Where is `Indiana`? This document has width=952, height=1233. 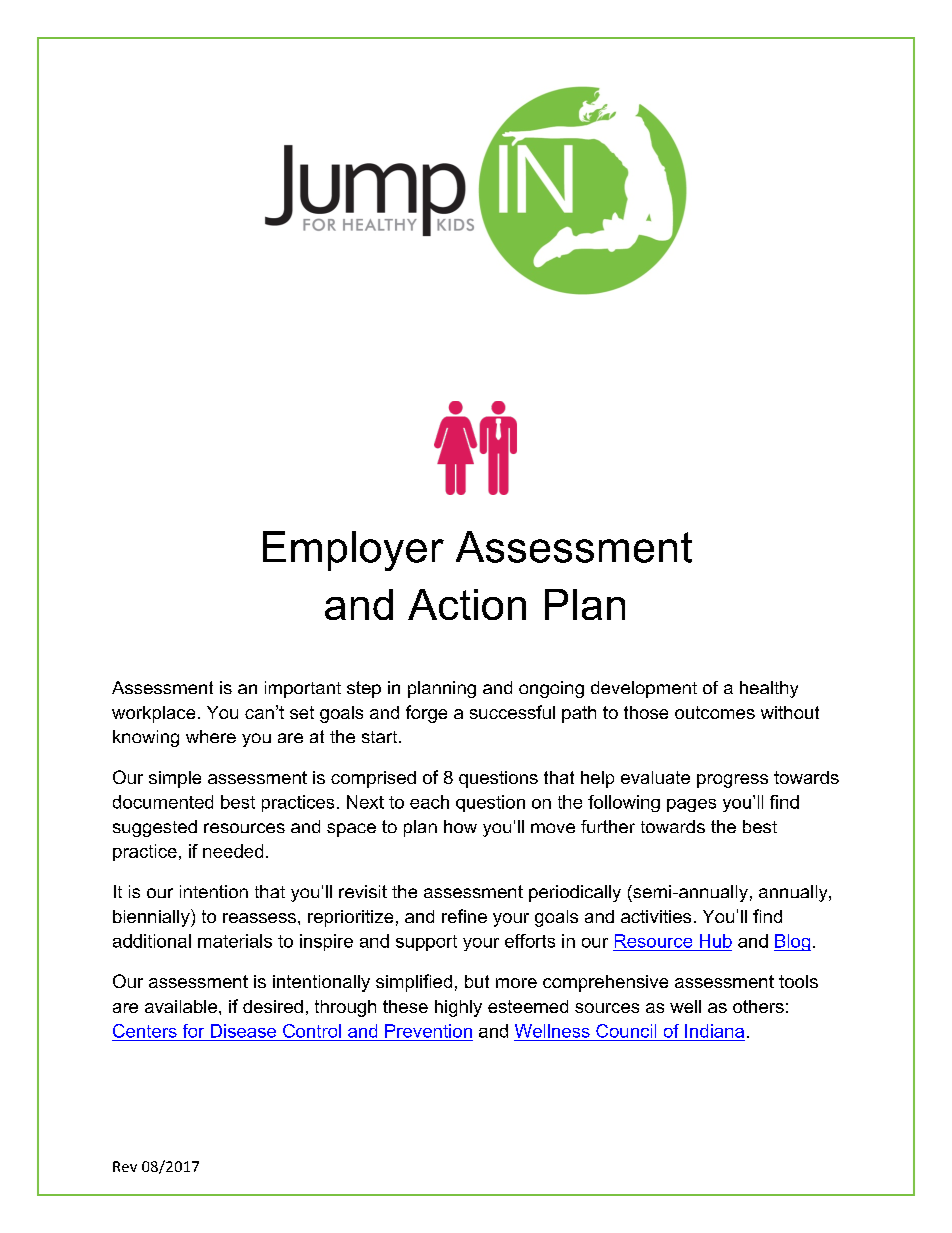
Indiana is located at coordinates (714, 1031).
